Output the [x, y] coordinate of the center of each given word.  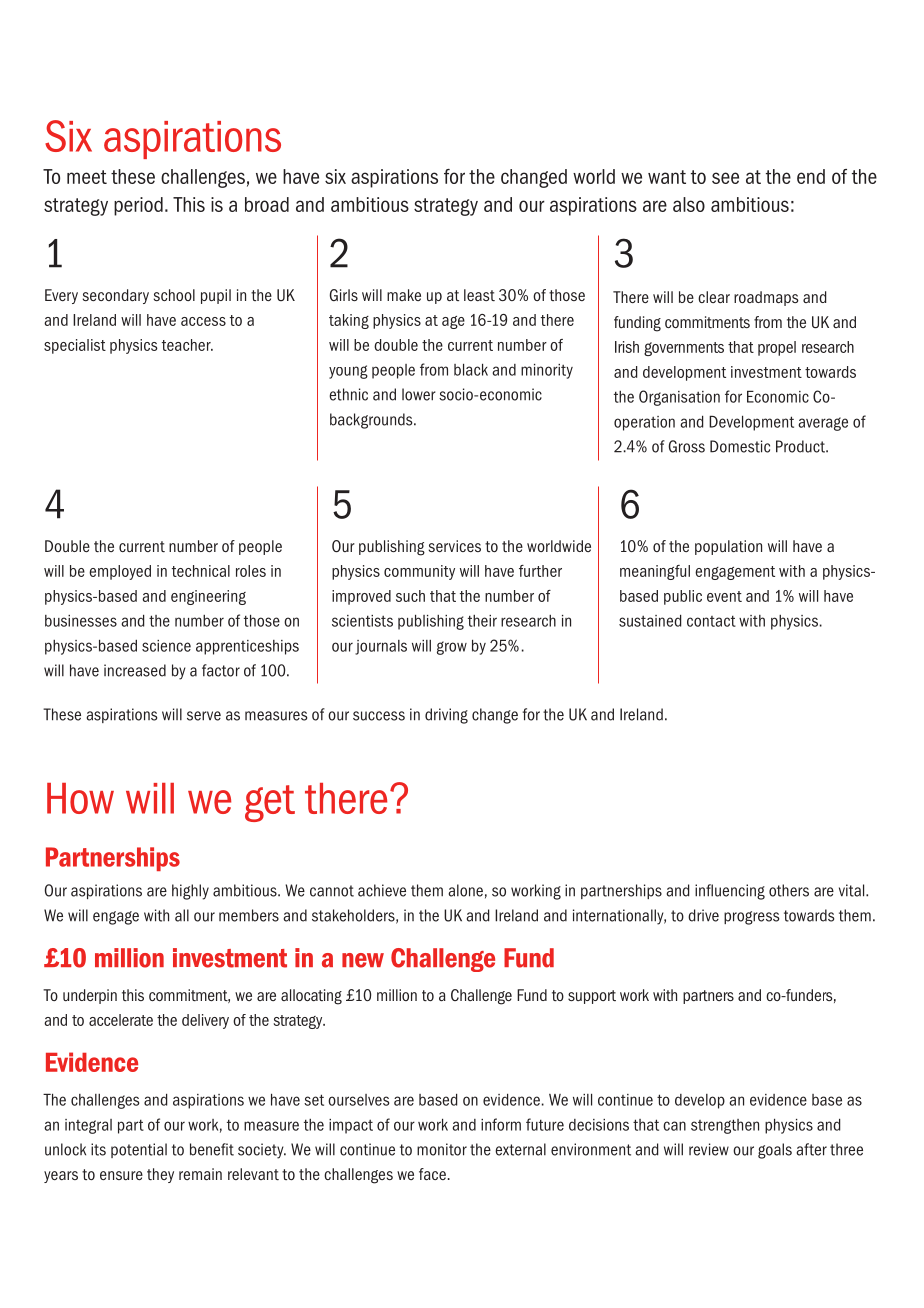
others [789, 890]
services [455, 546]
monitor [442, 1149]
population [728, 547]
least [479, 295]
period [138, 206]
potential [139, 1150]
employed [120, 572]
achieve [382, 890]
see [725, 178]
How [80, 798]
